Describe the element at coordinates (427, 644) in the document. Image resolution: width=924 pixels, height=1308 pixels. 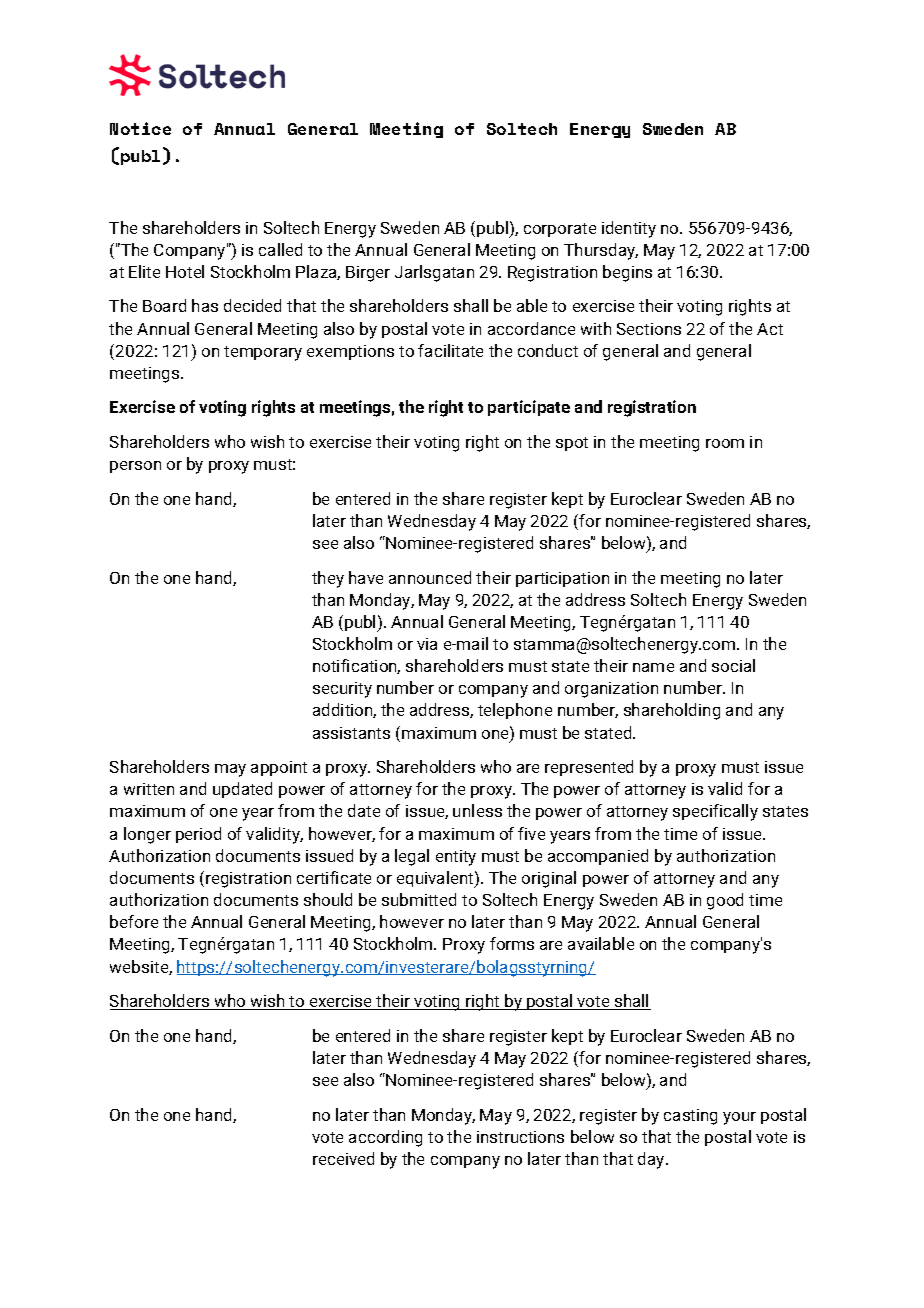
I see `via` at that location.
